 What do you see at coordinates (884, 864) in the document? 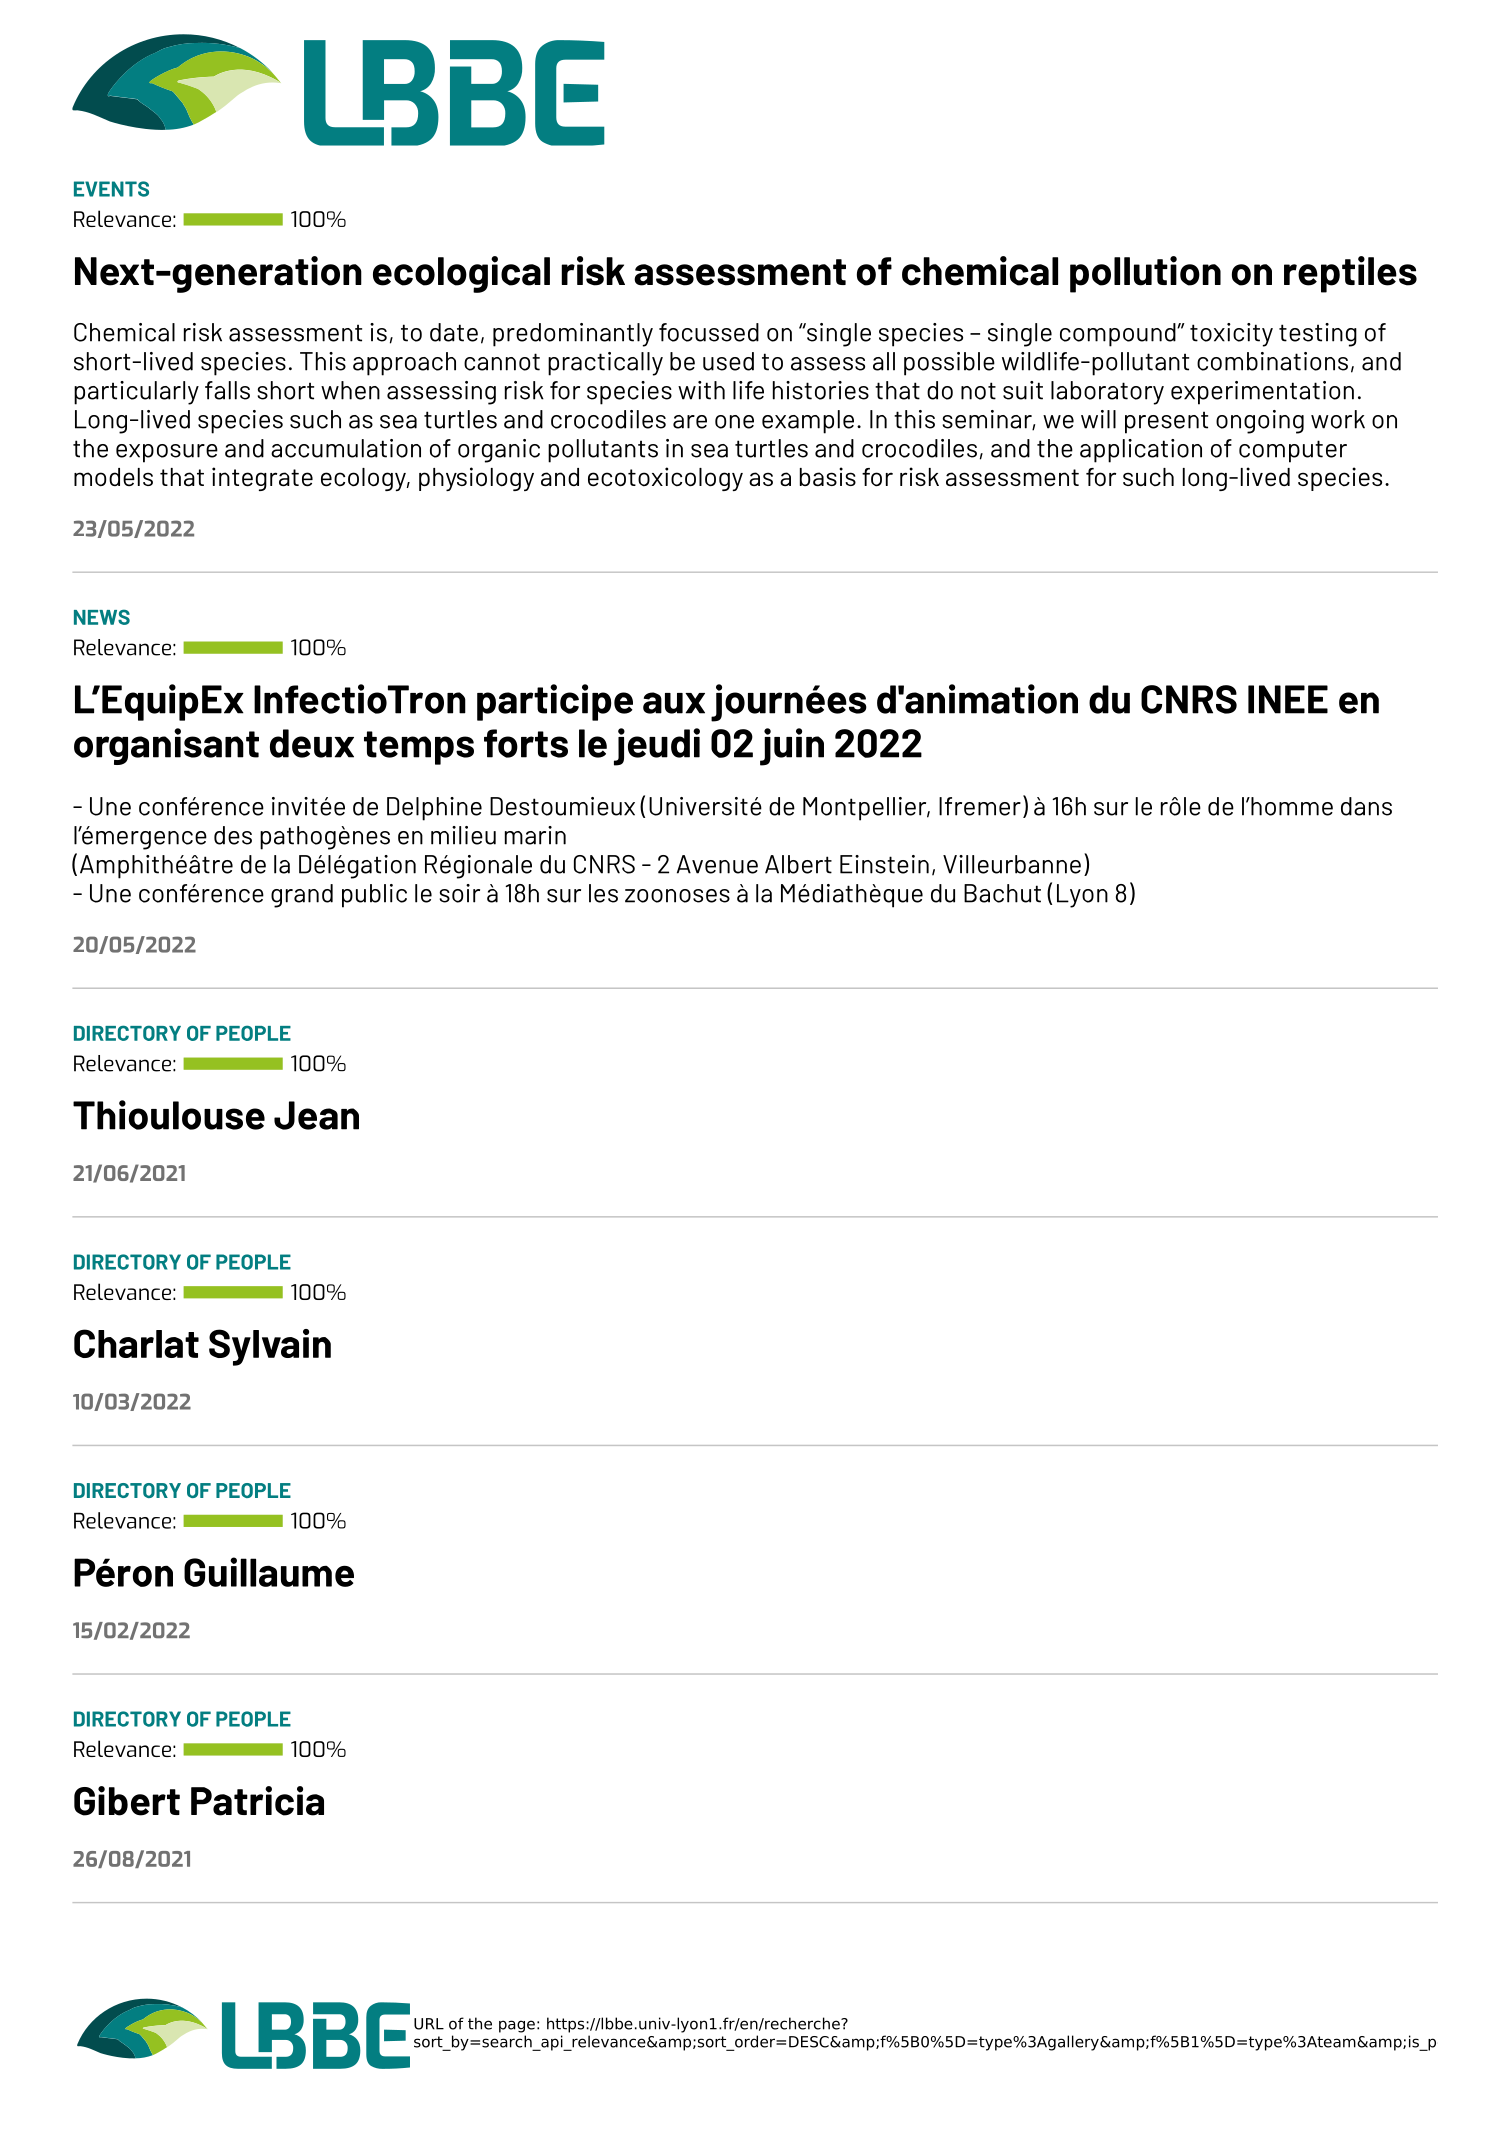
I see `Einstein` at bounding box center [884, 864].
